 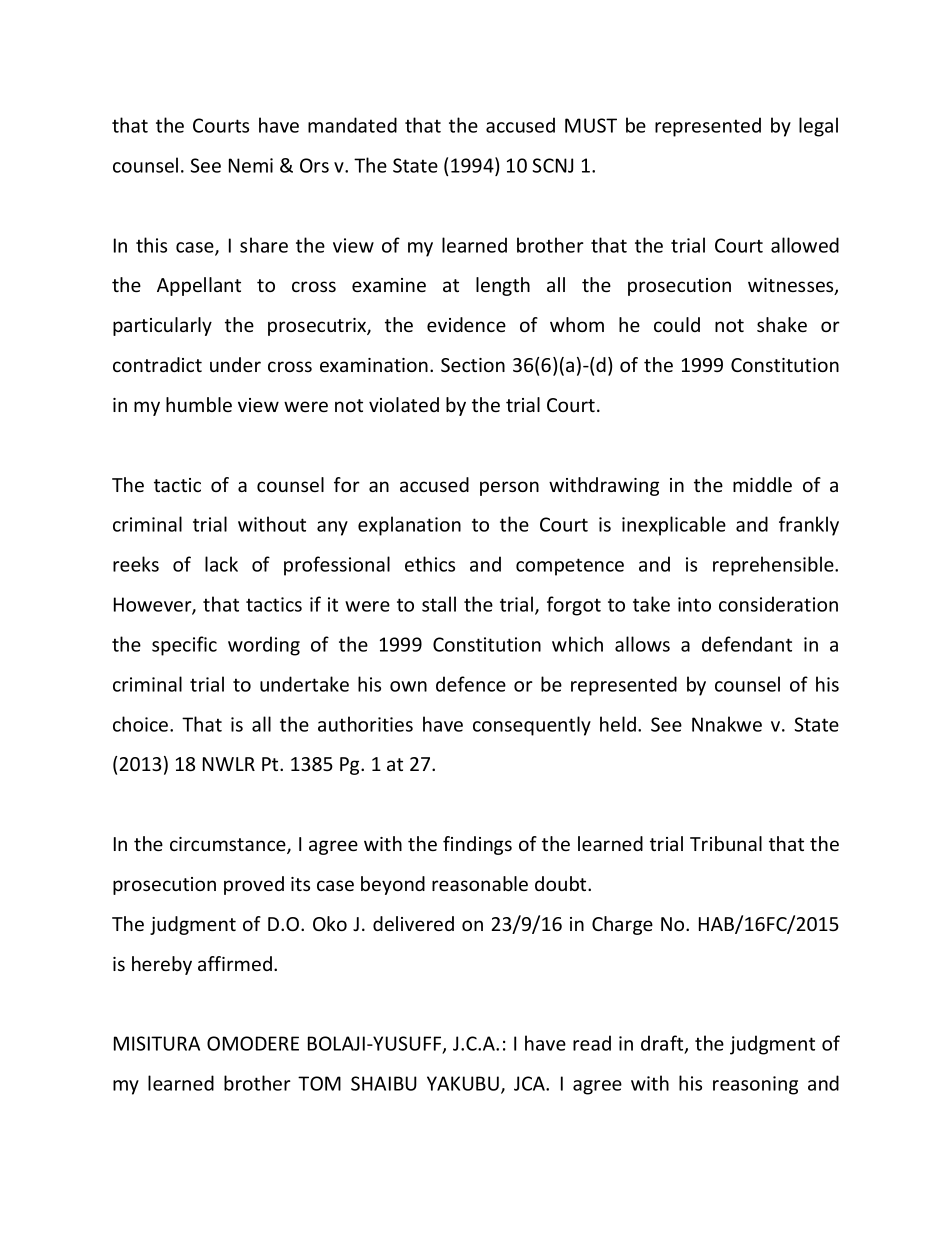 What do you see at coordinates (532, 726) in the screenshot?
I see `consequently` at bounding box center [532, 726].
